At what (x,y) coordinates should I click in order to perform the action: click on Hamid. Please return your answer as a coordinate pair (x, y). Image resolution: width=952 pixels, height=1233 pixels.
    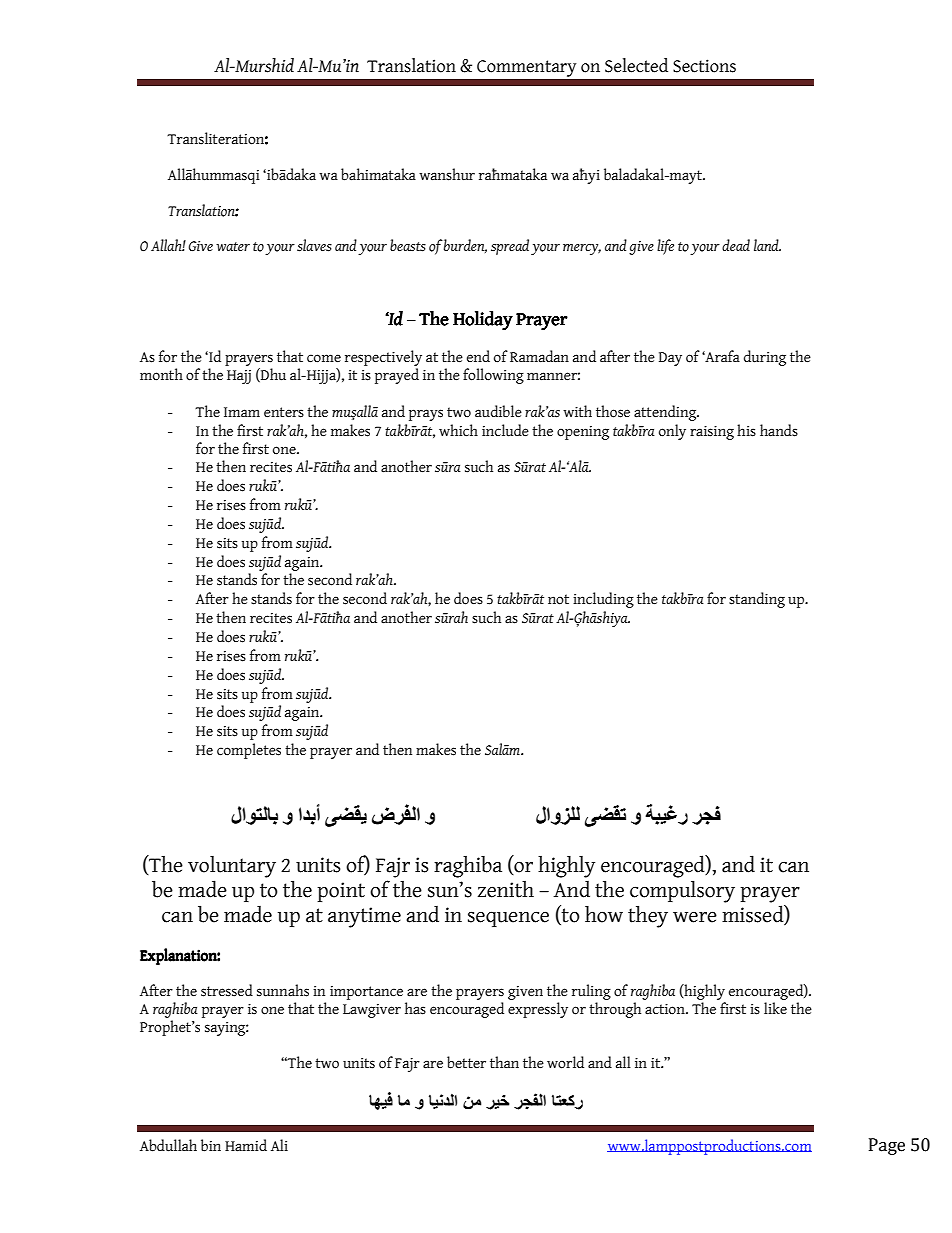
    Looking at the image, I should click on (246, 1145).
